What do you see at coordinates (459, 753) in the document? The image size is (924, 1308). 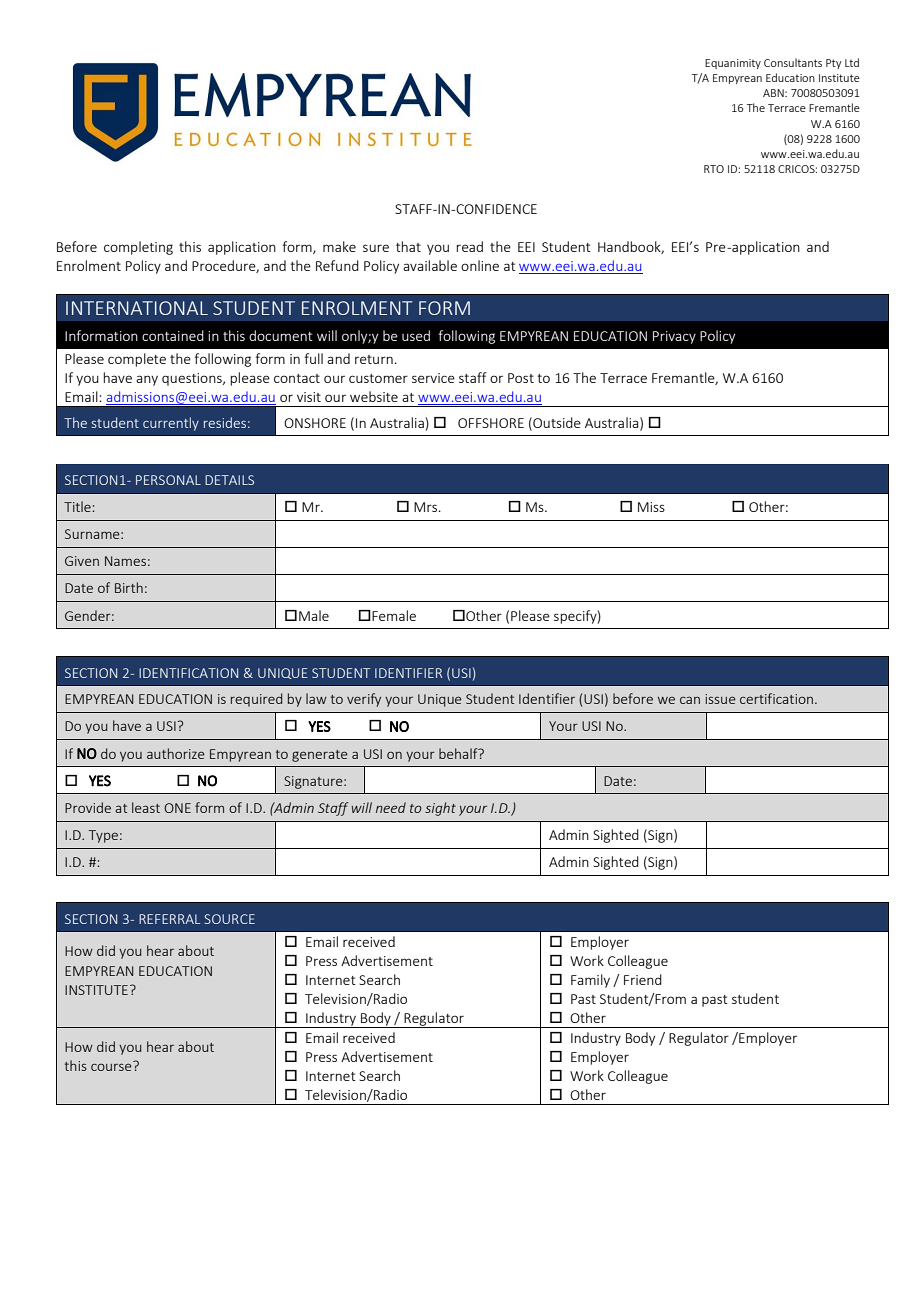 I see `behalf` at bounding box center [459, 753].
